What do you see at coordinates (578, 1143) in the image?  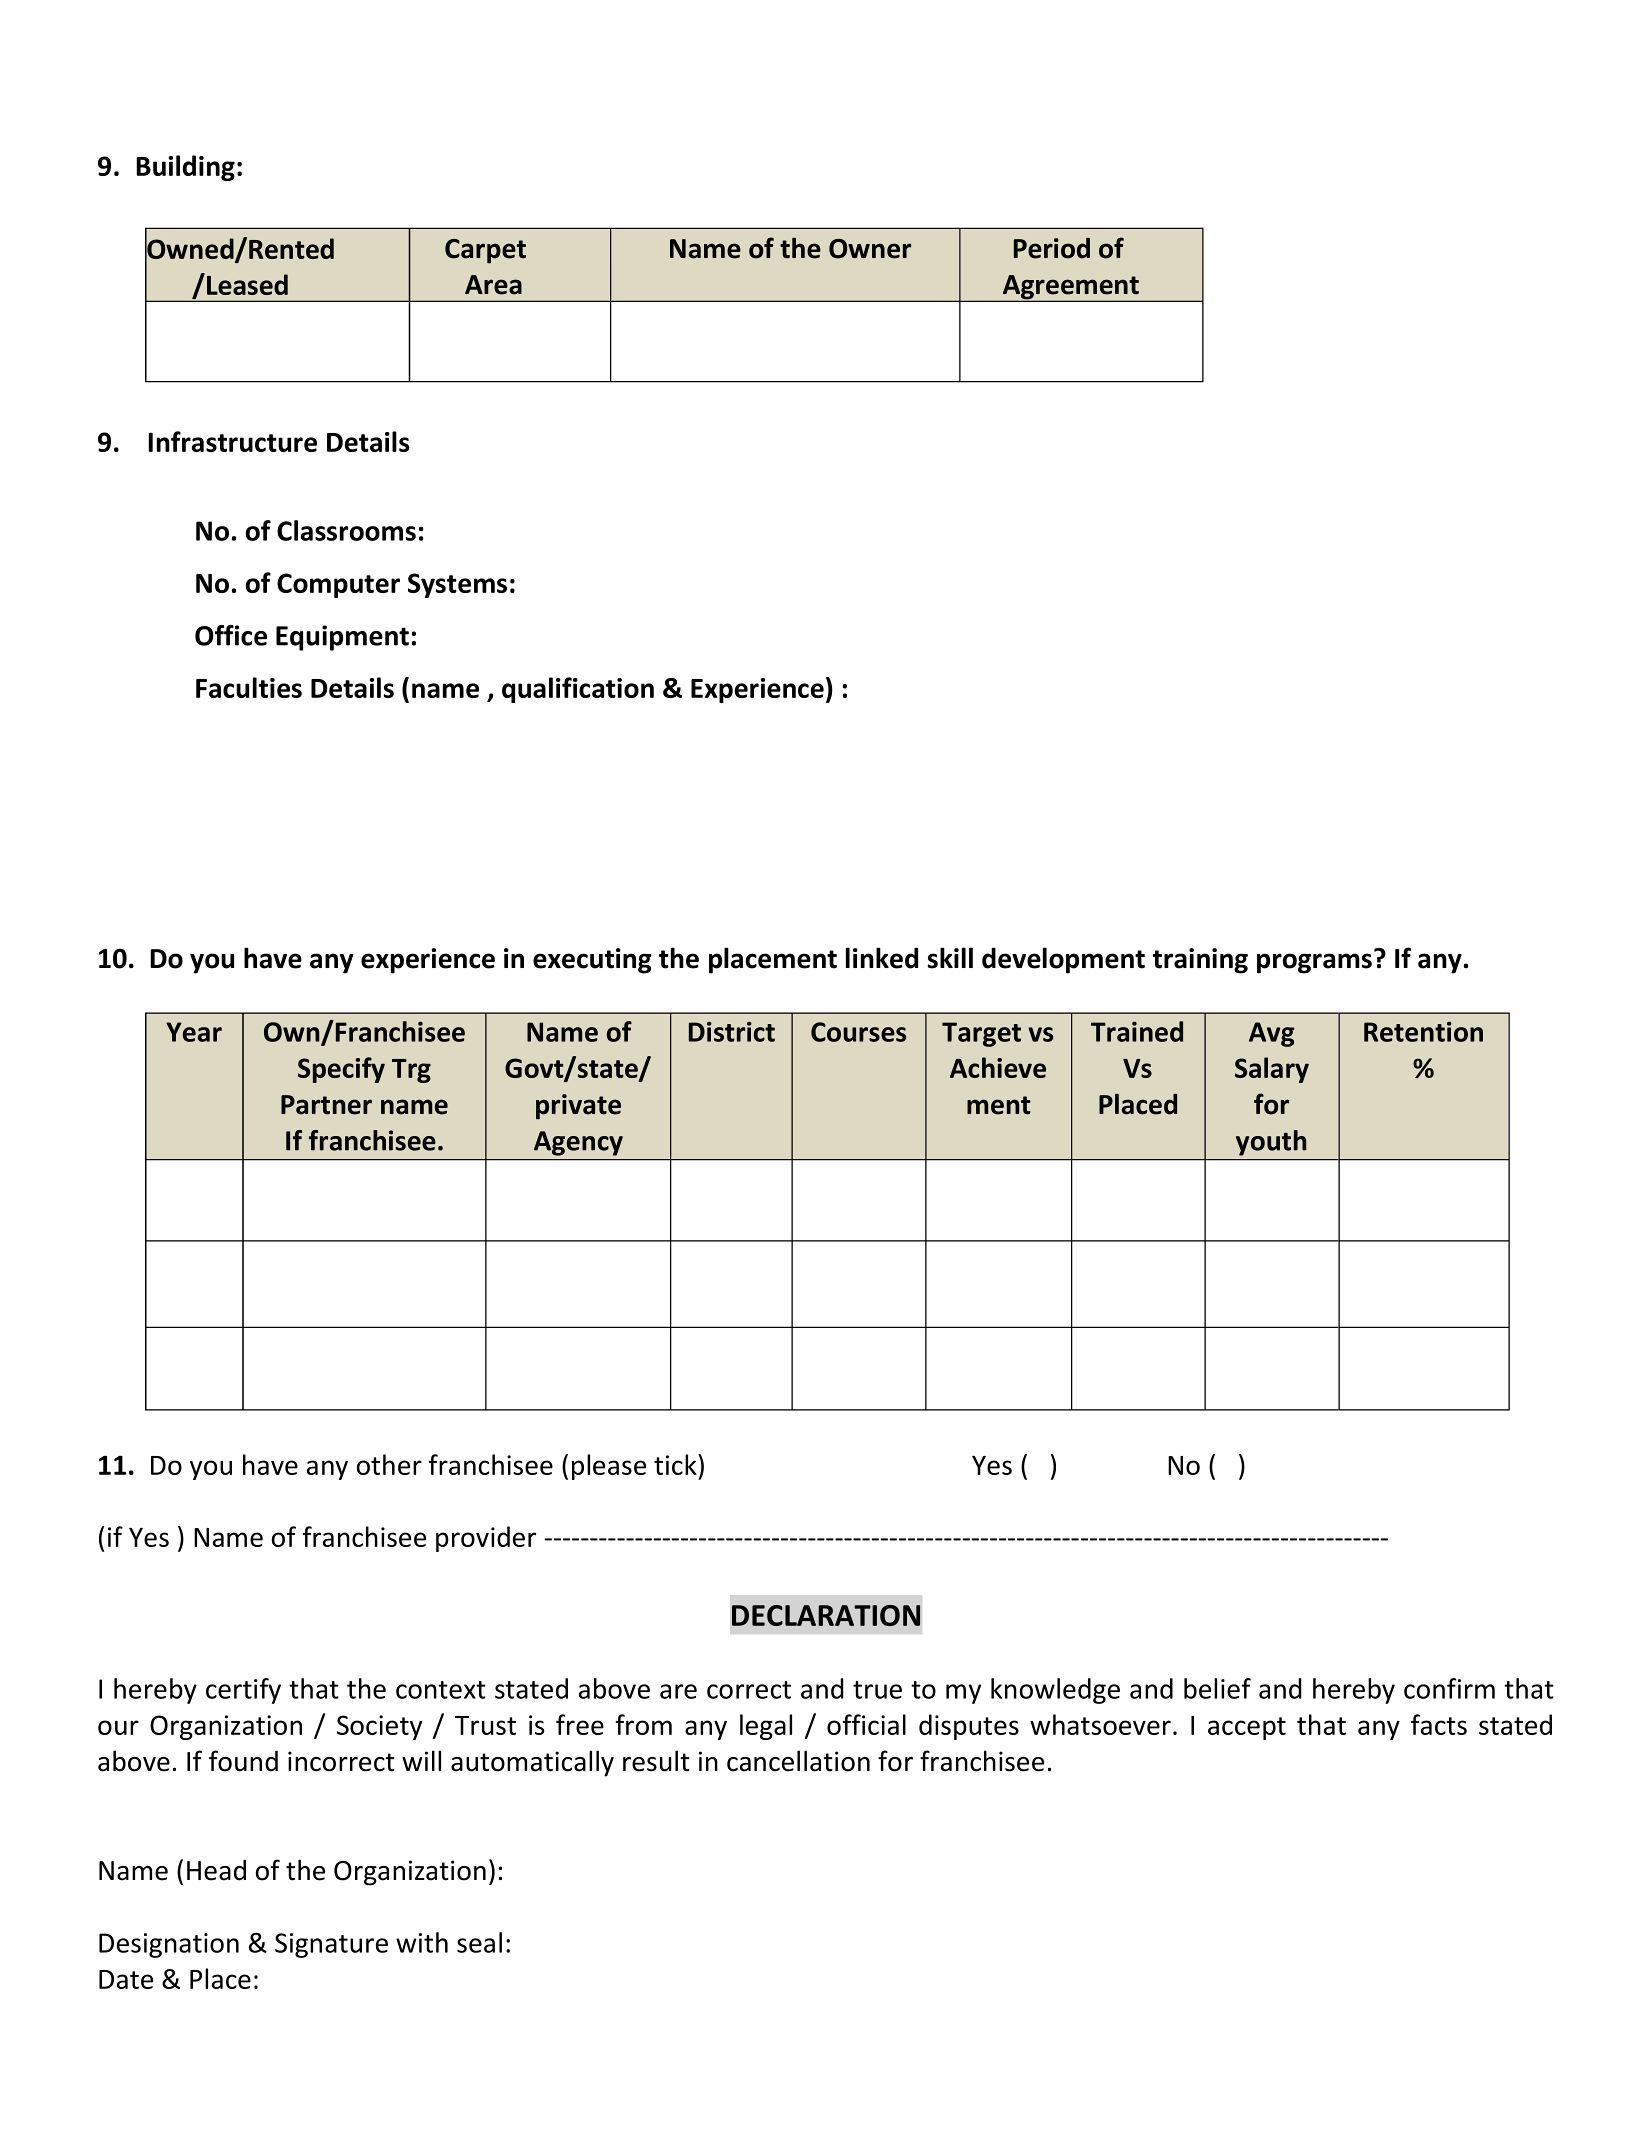 I see `Agency` at bounding box center [578, 1143].
